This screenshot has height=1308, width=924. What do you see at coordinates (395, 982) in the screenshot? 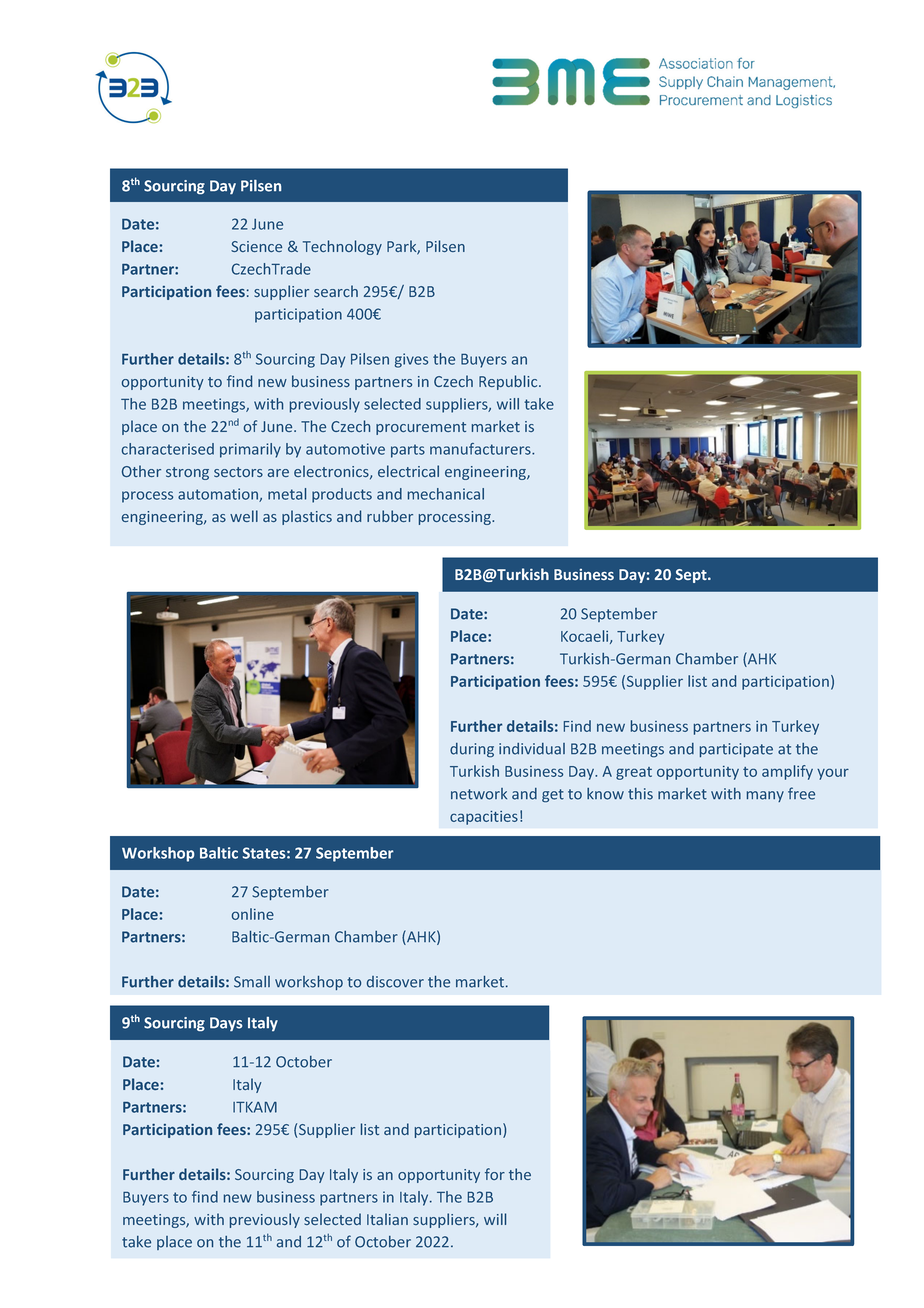
I see `discover` at bounding box center [395, 982].
